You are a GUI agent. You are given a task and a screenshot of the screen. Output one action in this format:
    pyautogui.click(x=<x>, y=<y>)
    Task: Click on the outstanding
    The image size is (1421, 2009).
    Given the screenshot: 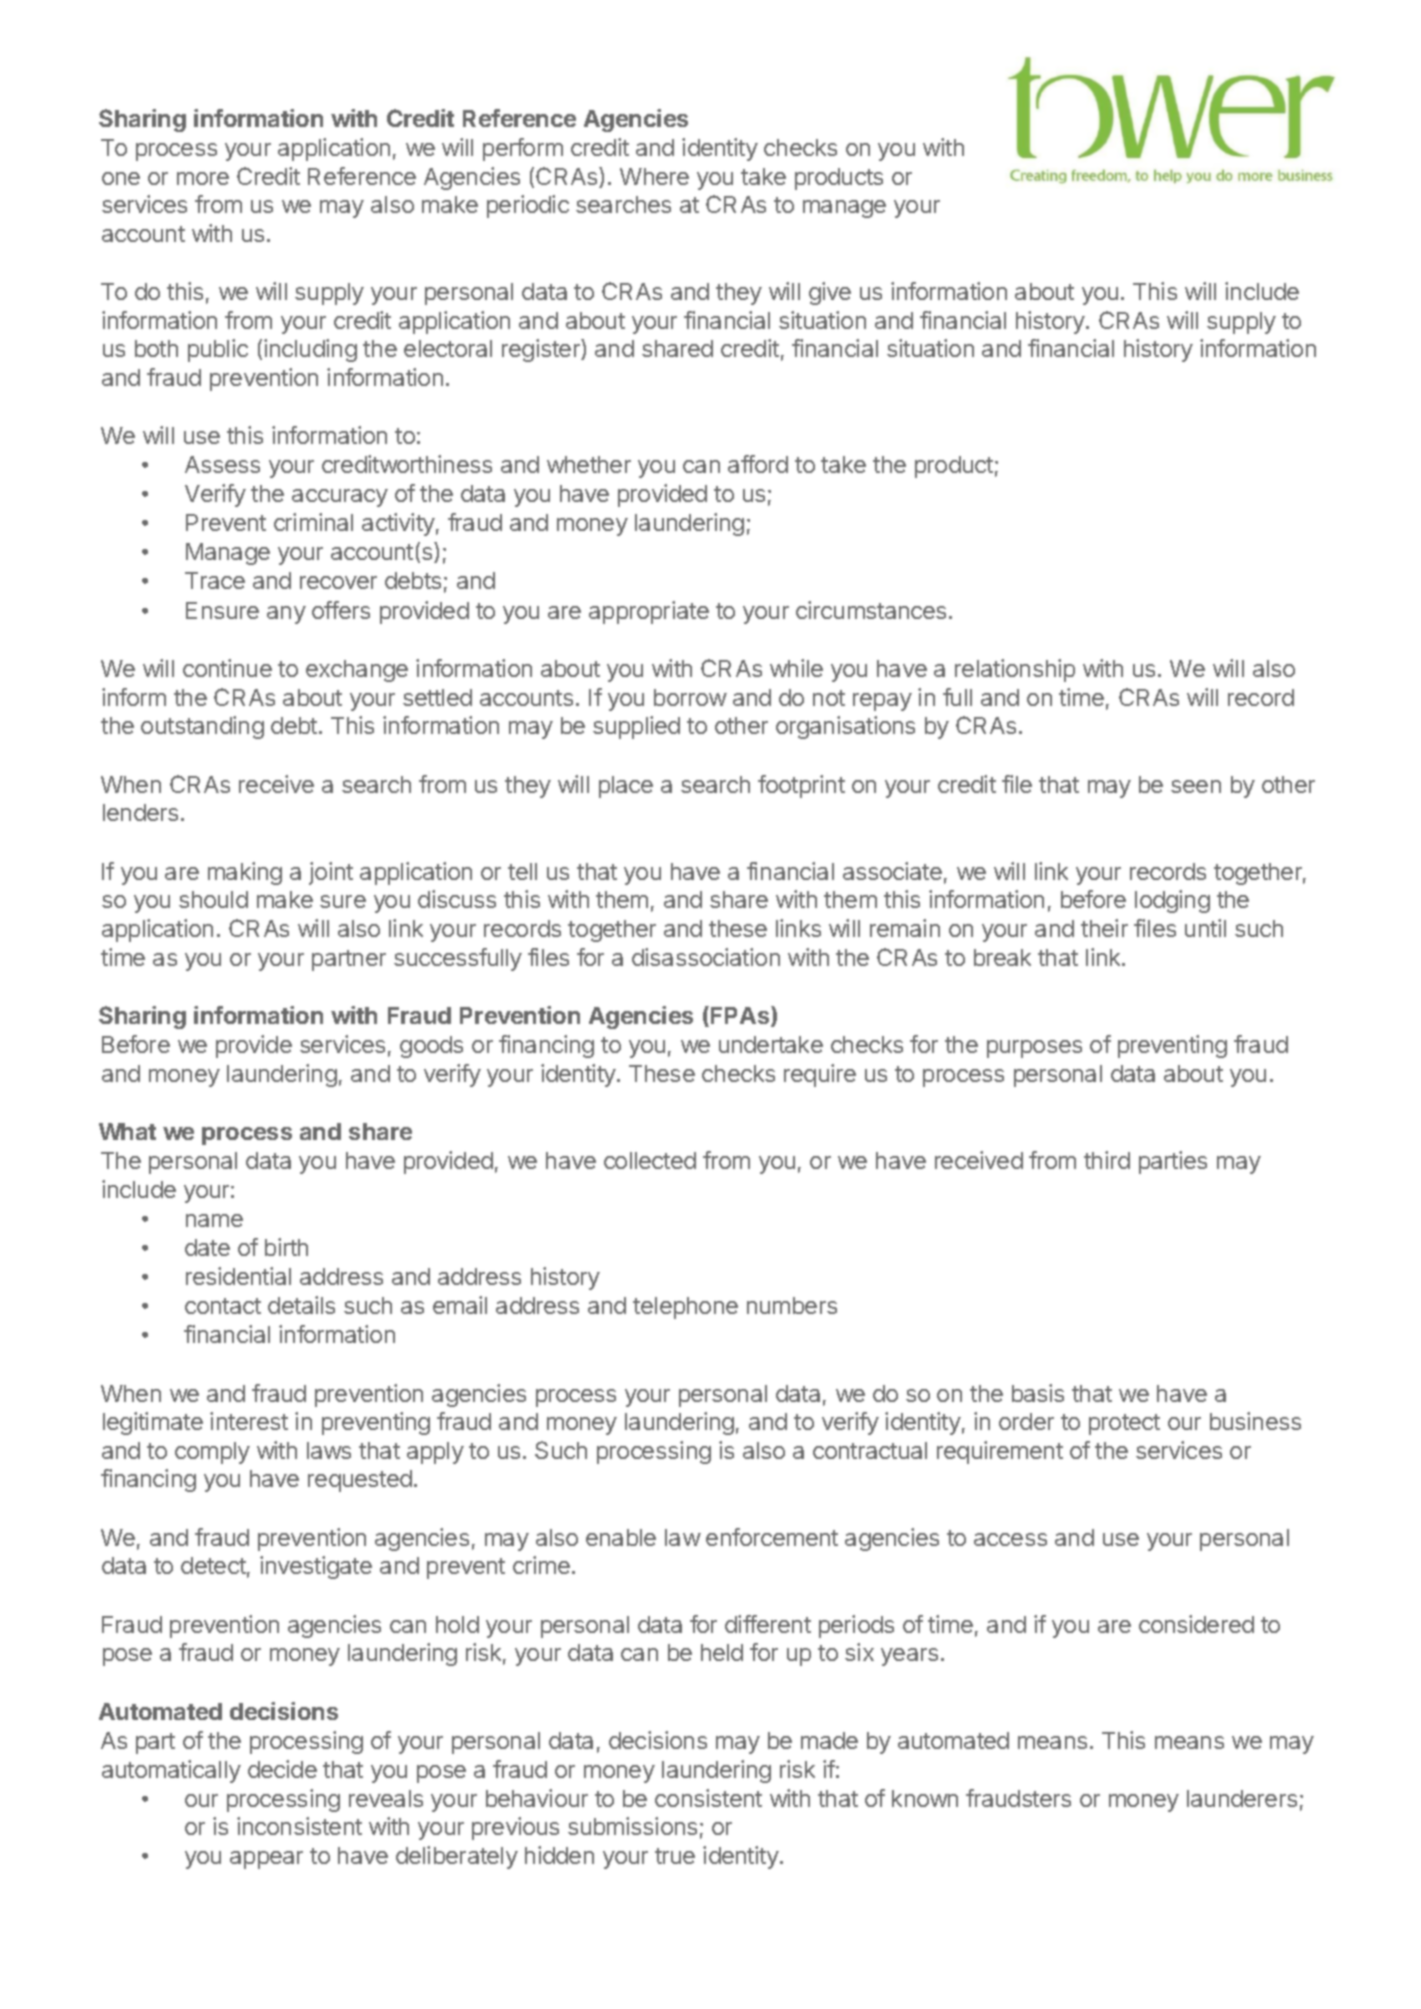 What is the action you would take?
    pyautogui.click(x=202, y=727)
